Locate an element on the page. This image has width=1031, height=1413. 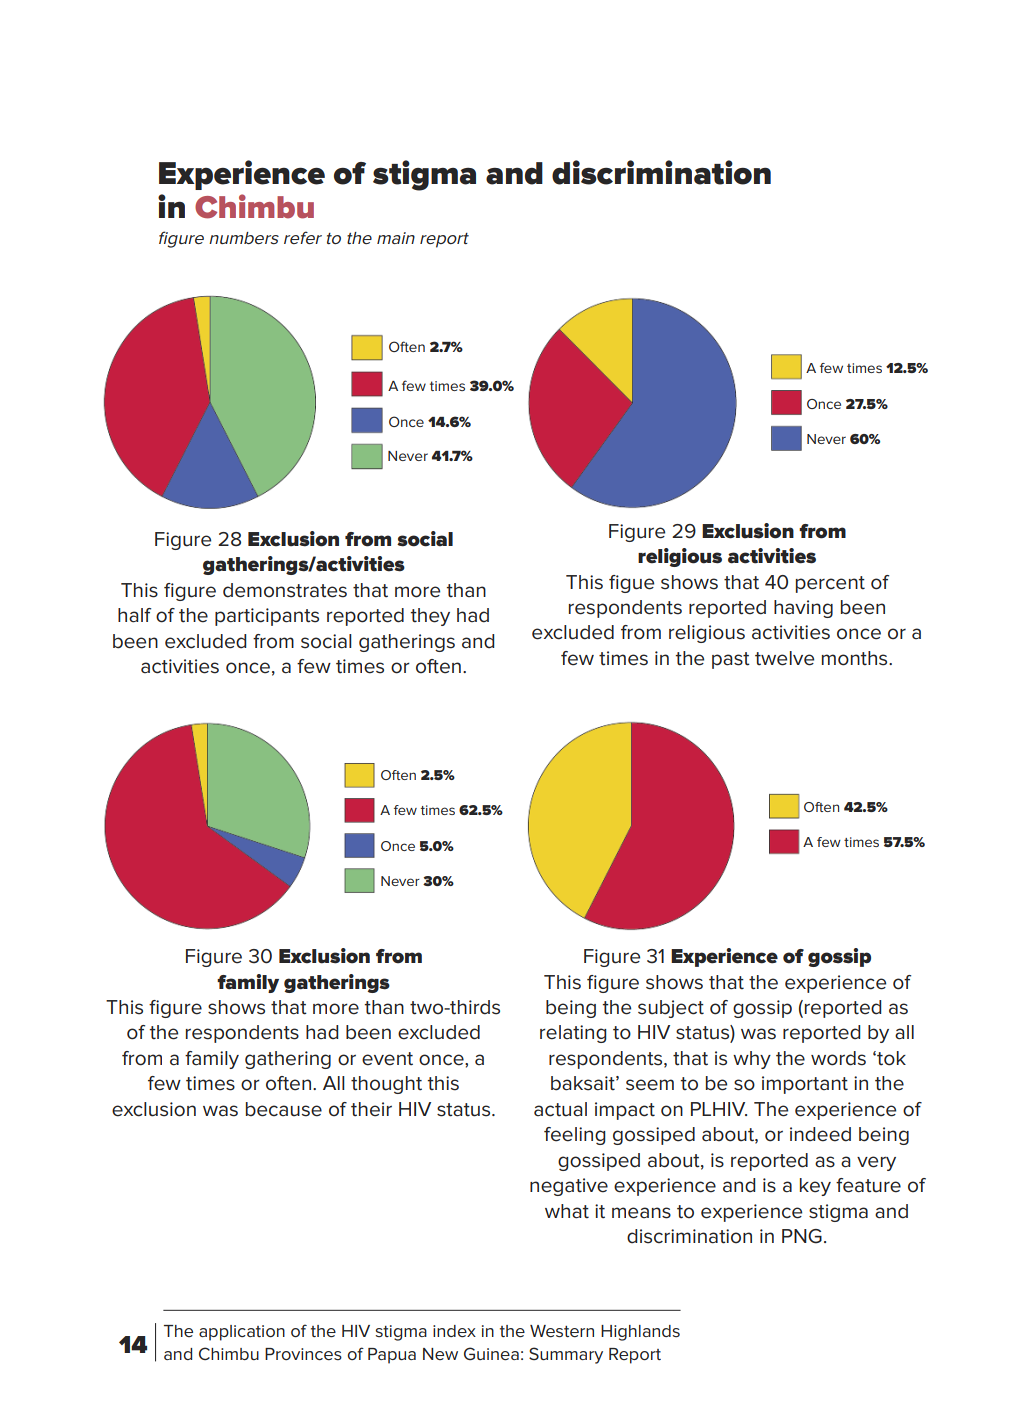
having is located at coordinates (803, 609).
